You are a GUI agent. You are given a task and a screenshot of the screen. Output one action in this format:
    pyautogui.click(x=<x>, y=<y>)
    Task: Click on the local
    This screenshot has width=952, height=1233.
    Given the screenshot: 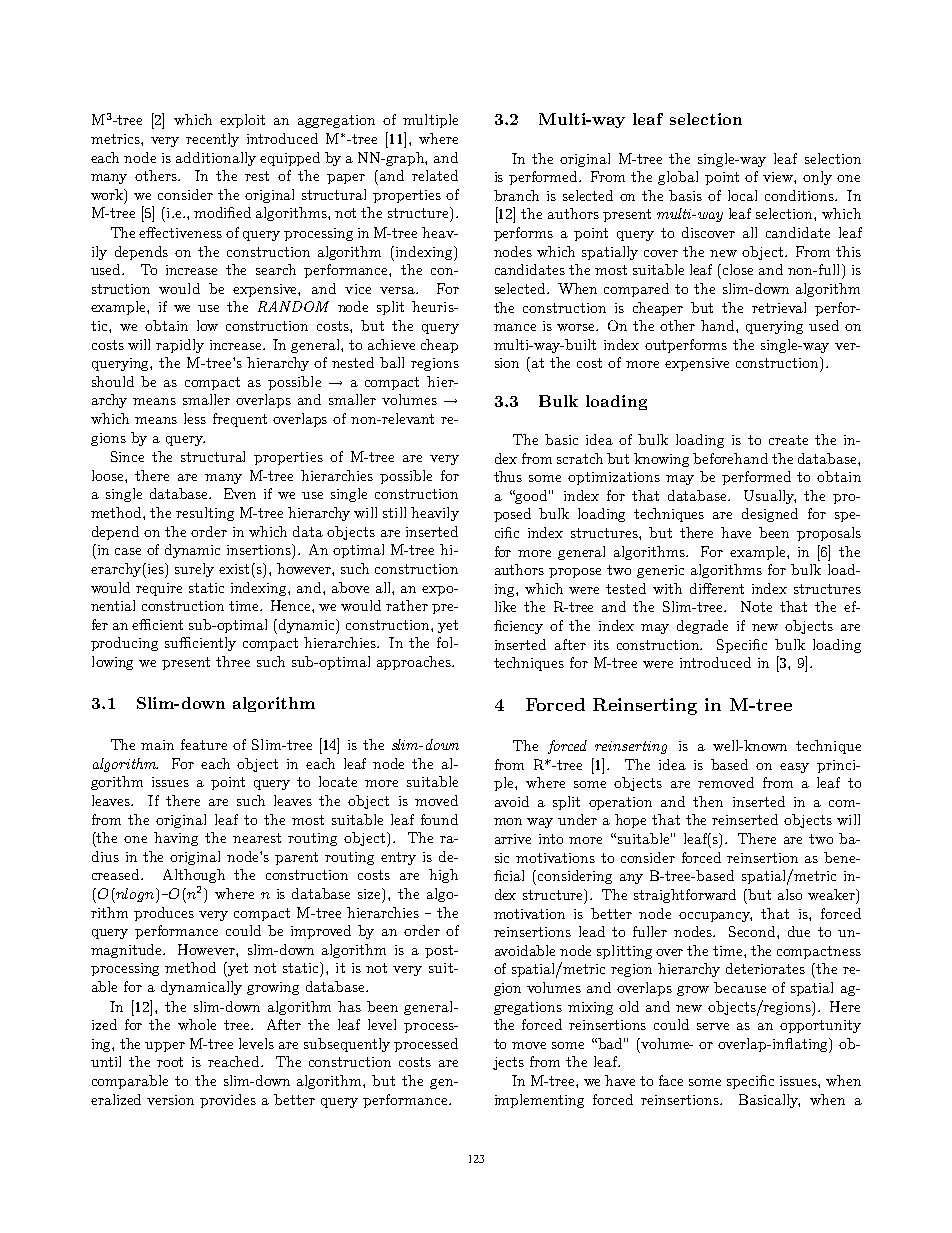 What is the action you would take?
    pyautogui.click(x=742, y=195)
